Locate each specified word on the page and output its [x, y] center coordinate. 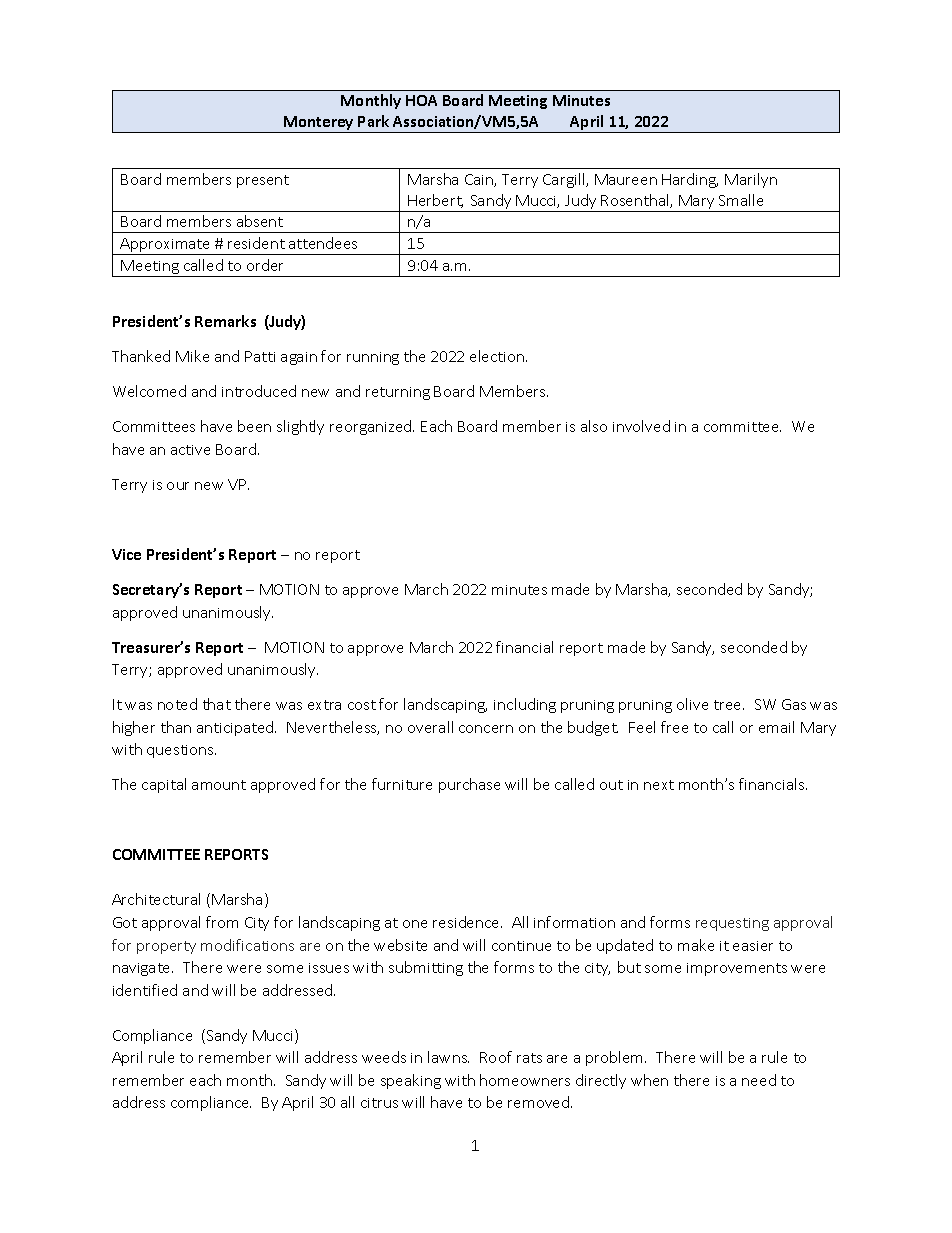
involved [641, 426]
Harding [690, 180]
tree [729, 705]
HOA [421, 100]
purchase [469, 785]
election [498, 356]
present [263, 181]
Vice [126, 554]
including [525, 705]
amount [219, 785]
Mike [192, 356]
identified [145, 990]
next [659, 785]
